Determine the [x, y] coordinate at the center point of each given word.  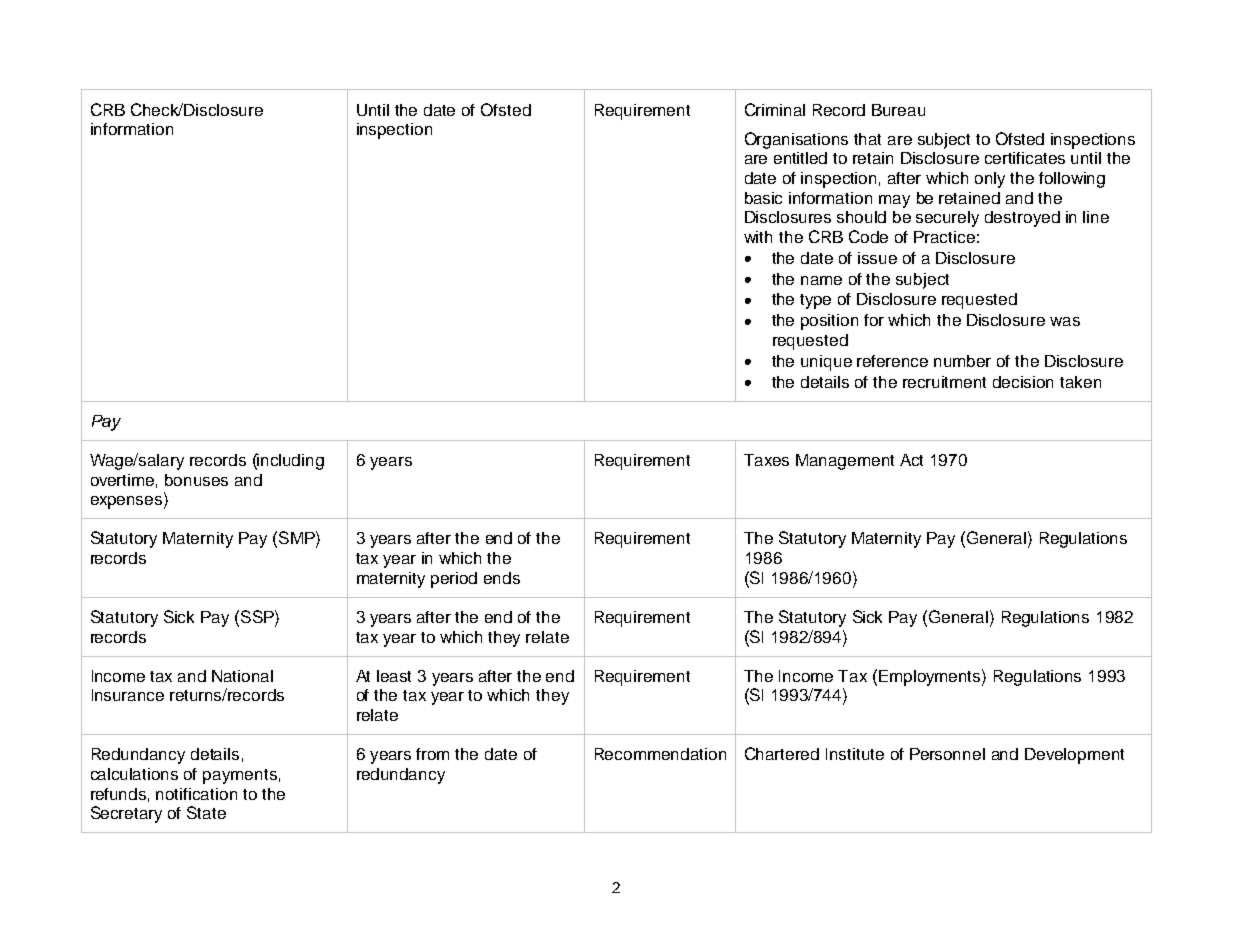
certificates [1025, 158]
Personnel [947, 754]
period [454, 580]
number [962, 361]
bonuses [196, 480]
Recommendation [660, 754]
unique [826, 363]
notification [196, 794]
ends [502, 578]
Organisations [796, 140]
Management [845, 462]
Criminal [775, 109]
